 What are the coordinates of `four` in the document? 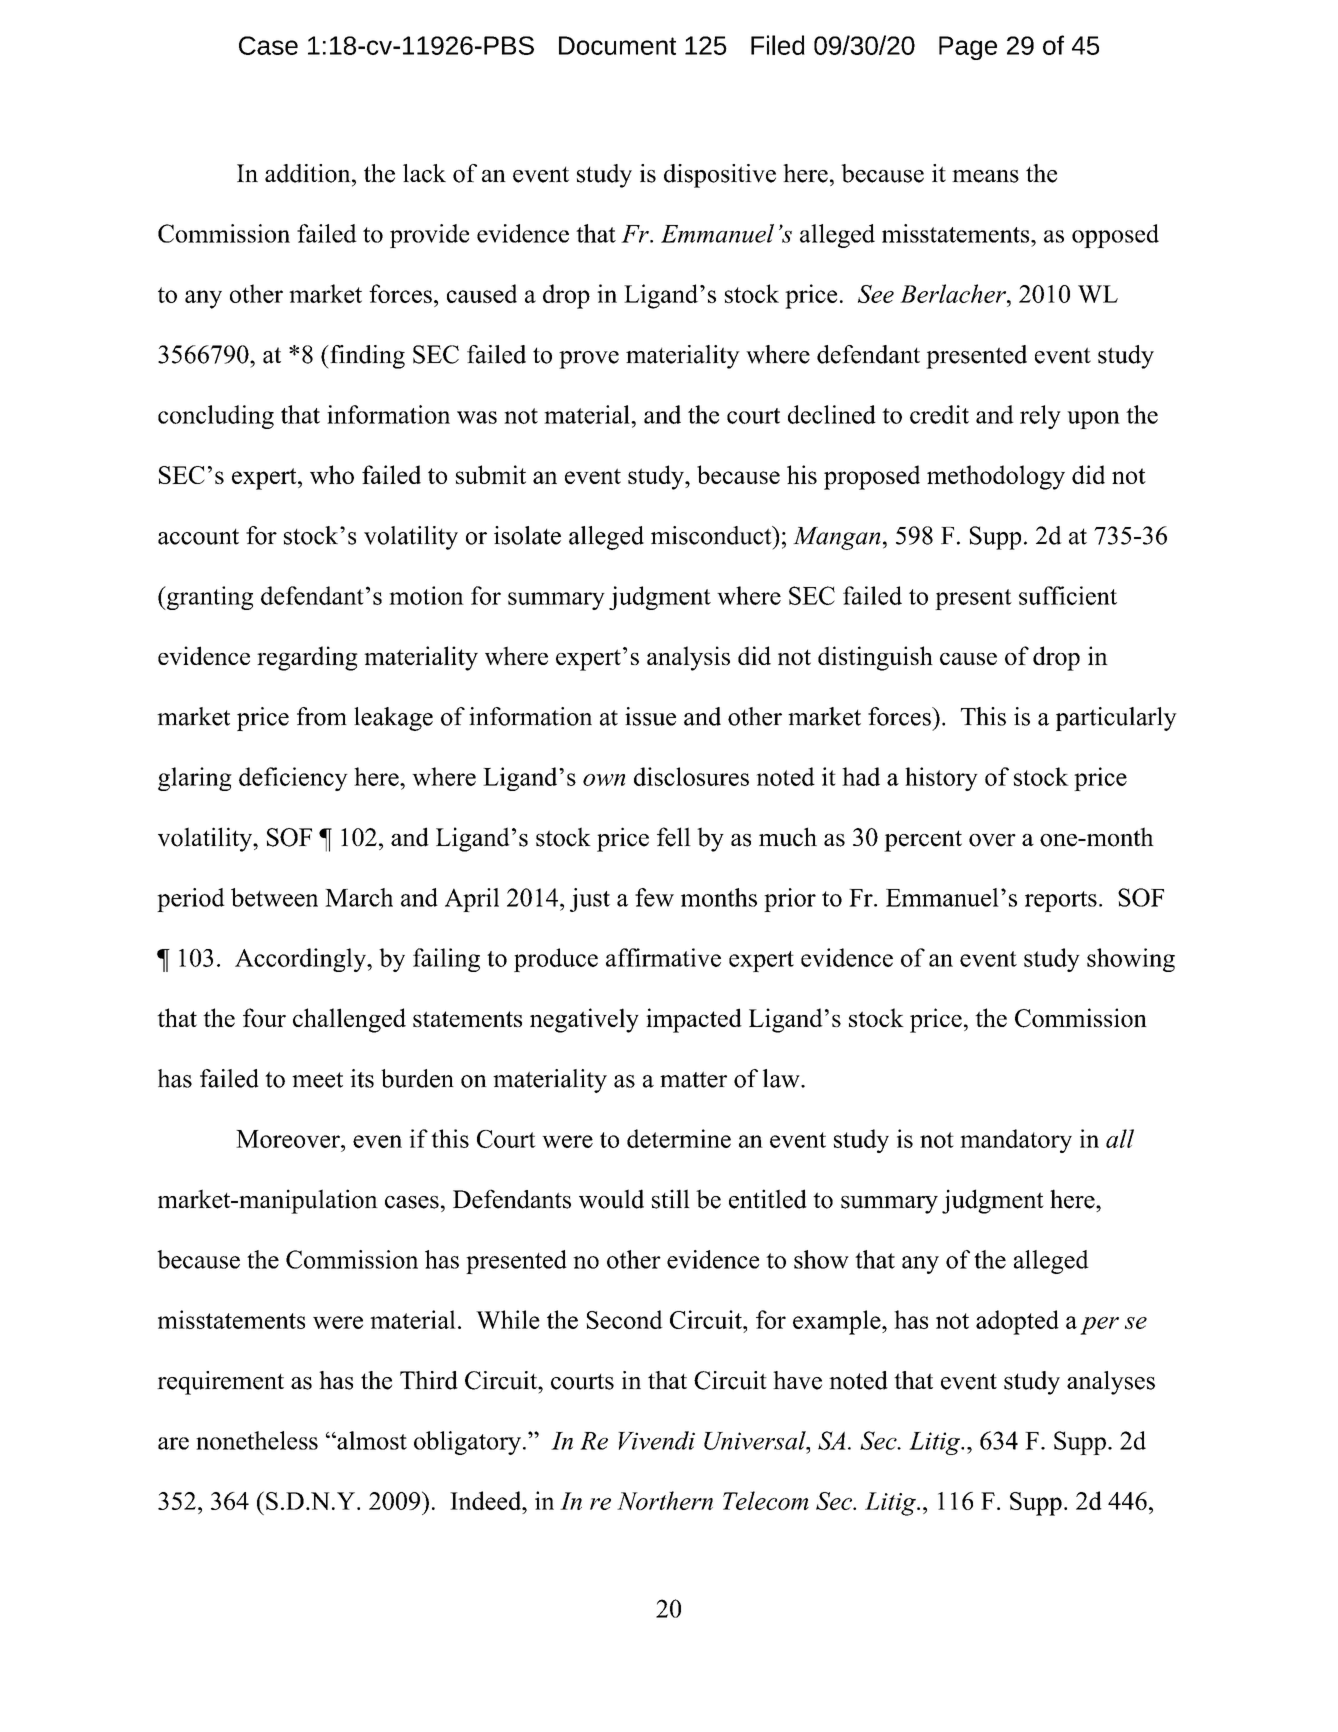 It's located at (264, 1017).
